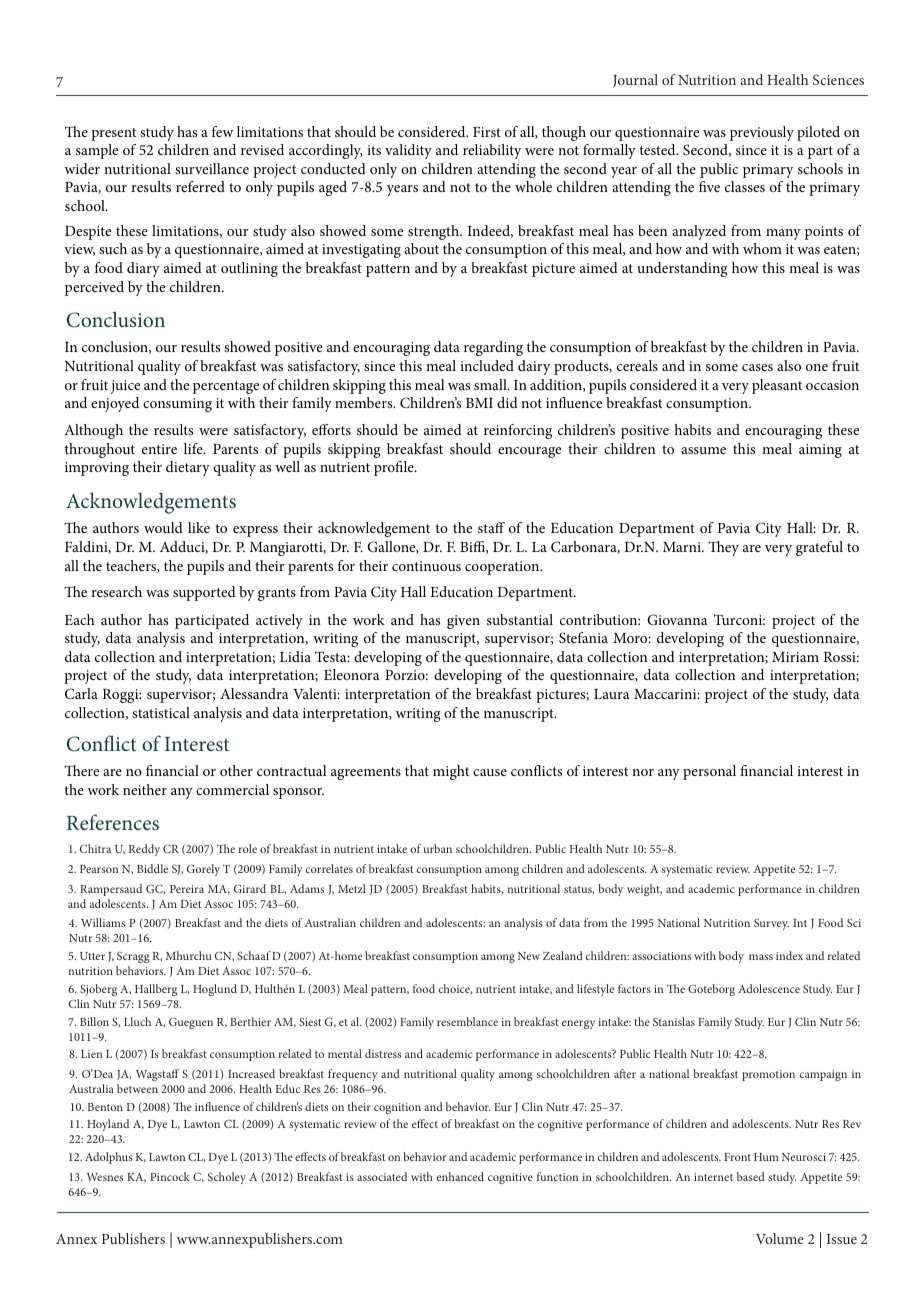 This screenshot has height=1308, width=924. What do you see at coordinates (222, 131) in the screenshot?
I see `few` at bounding box center [222, 131].
